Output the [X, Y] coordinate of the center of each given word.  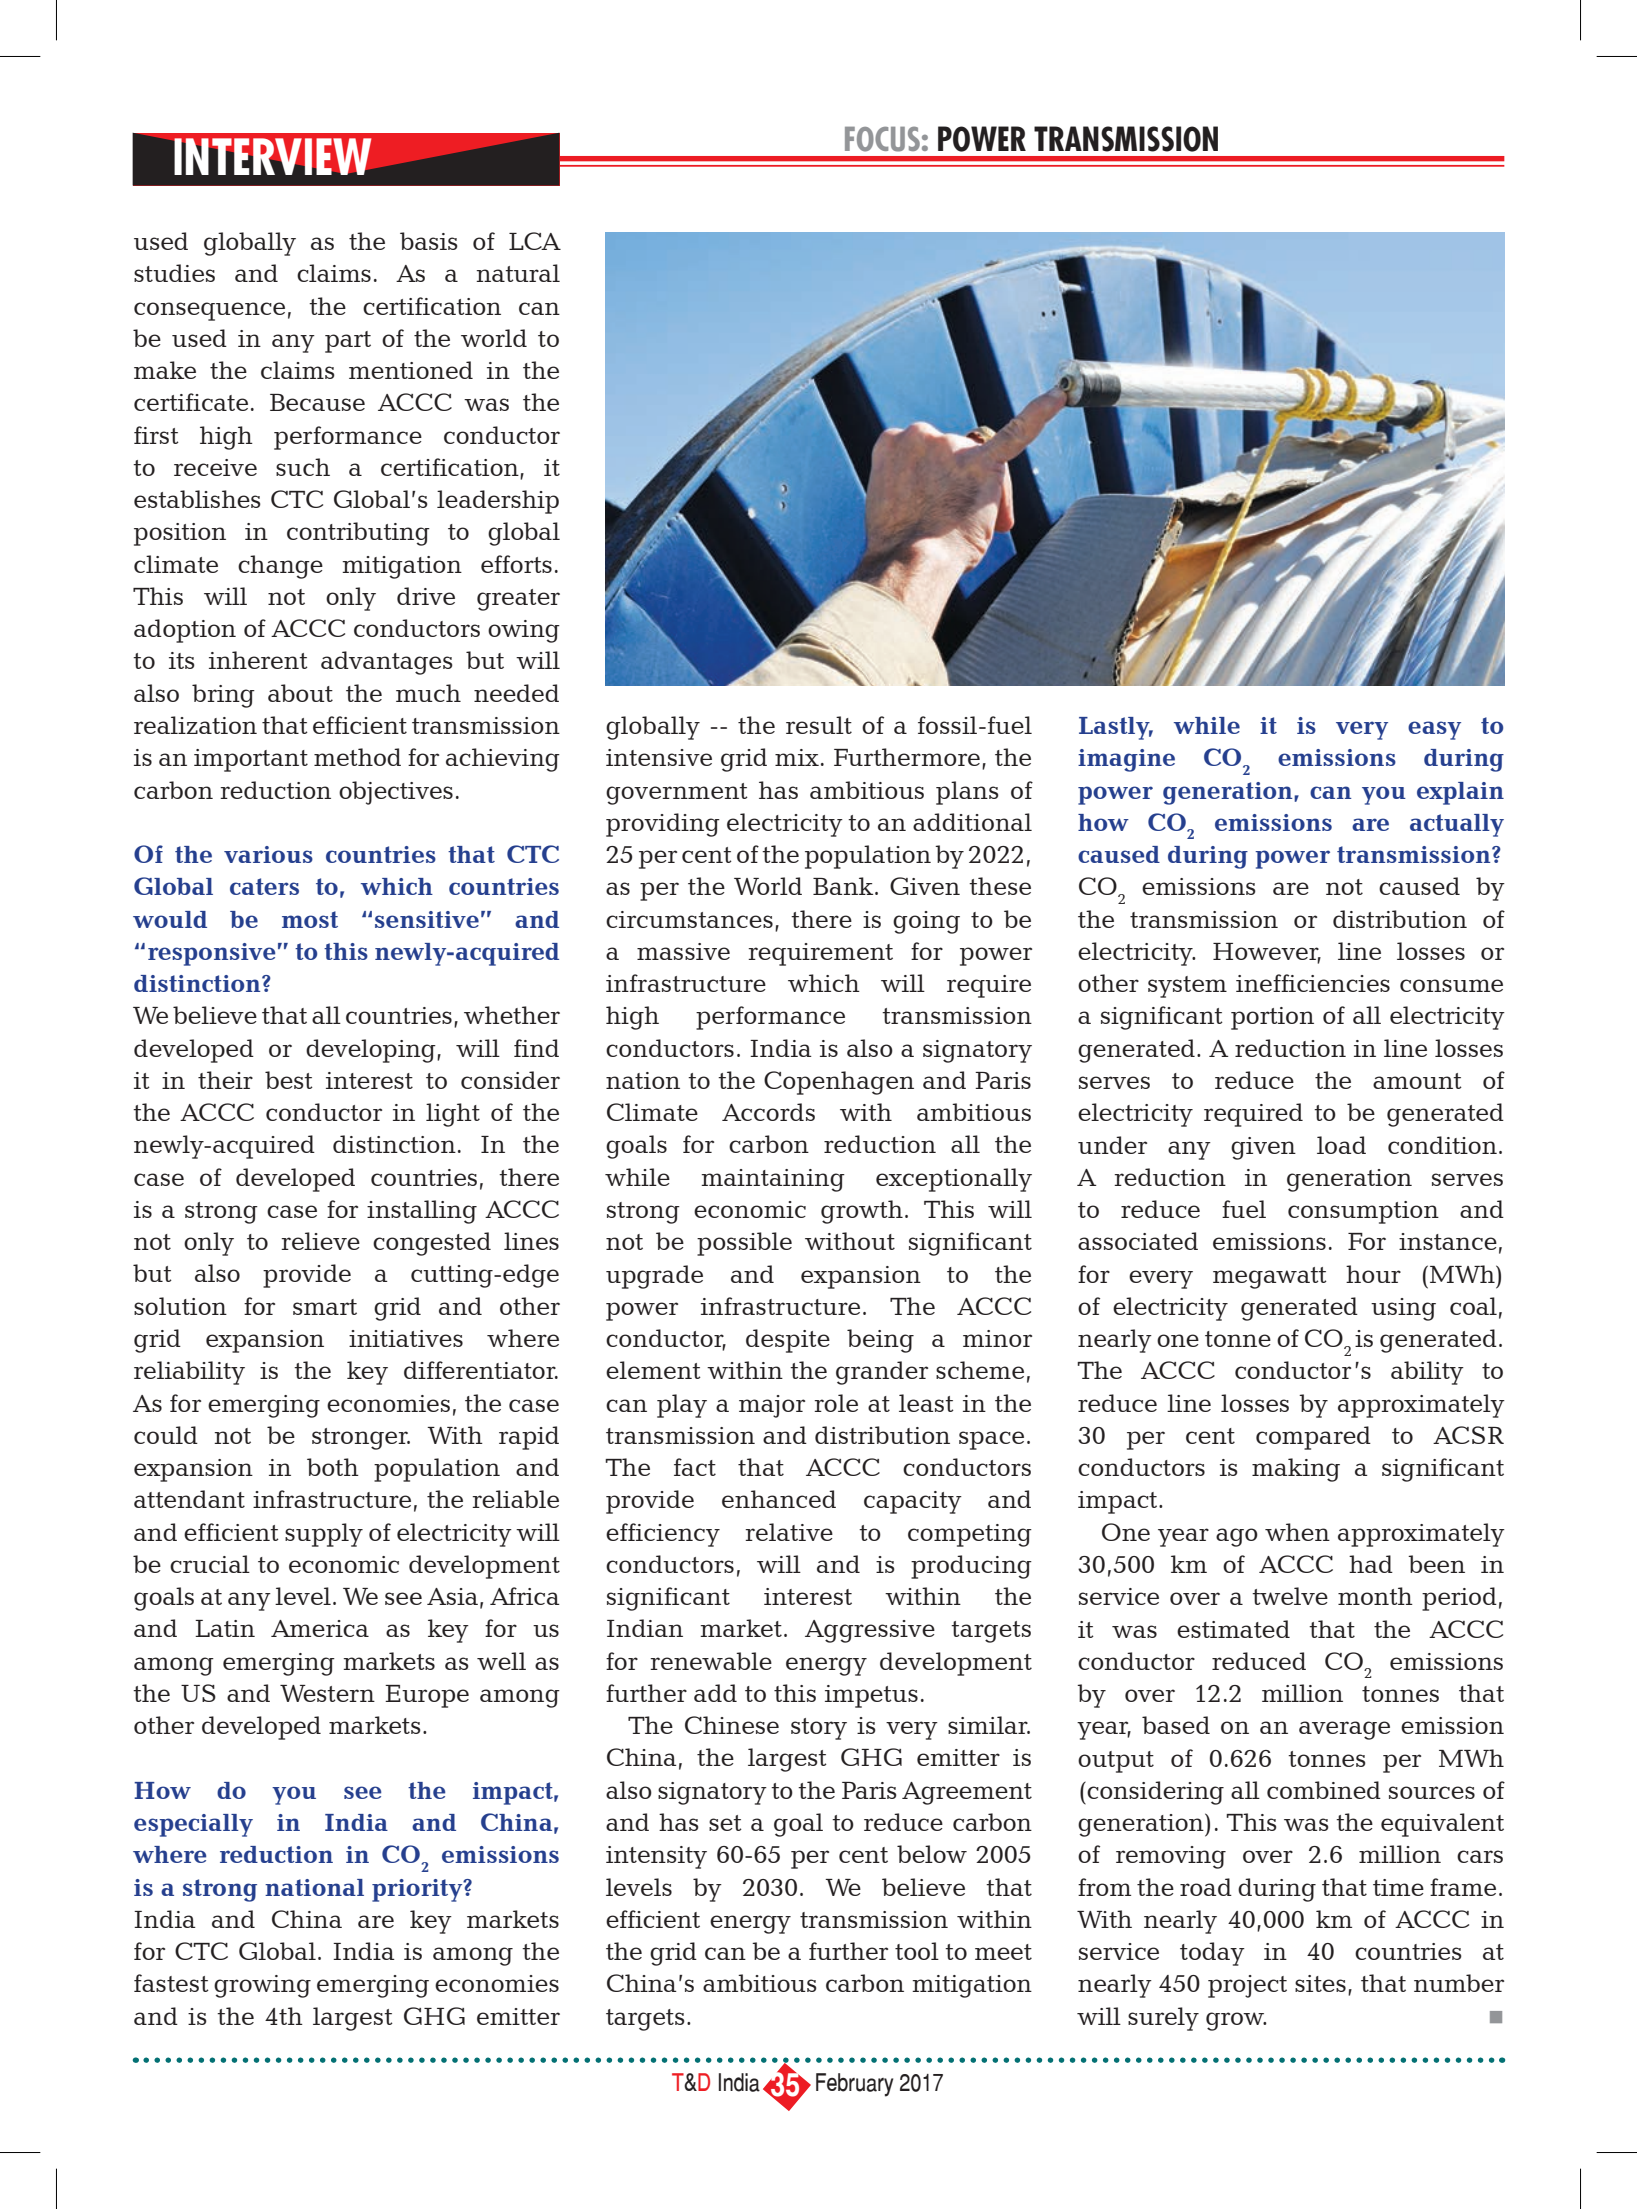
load [1341, 1145]
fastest [171, 1983]
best [289, 1080]
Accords [768, 1112]
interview [273, 156]
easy [1434, 730]
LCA [535, 241]
